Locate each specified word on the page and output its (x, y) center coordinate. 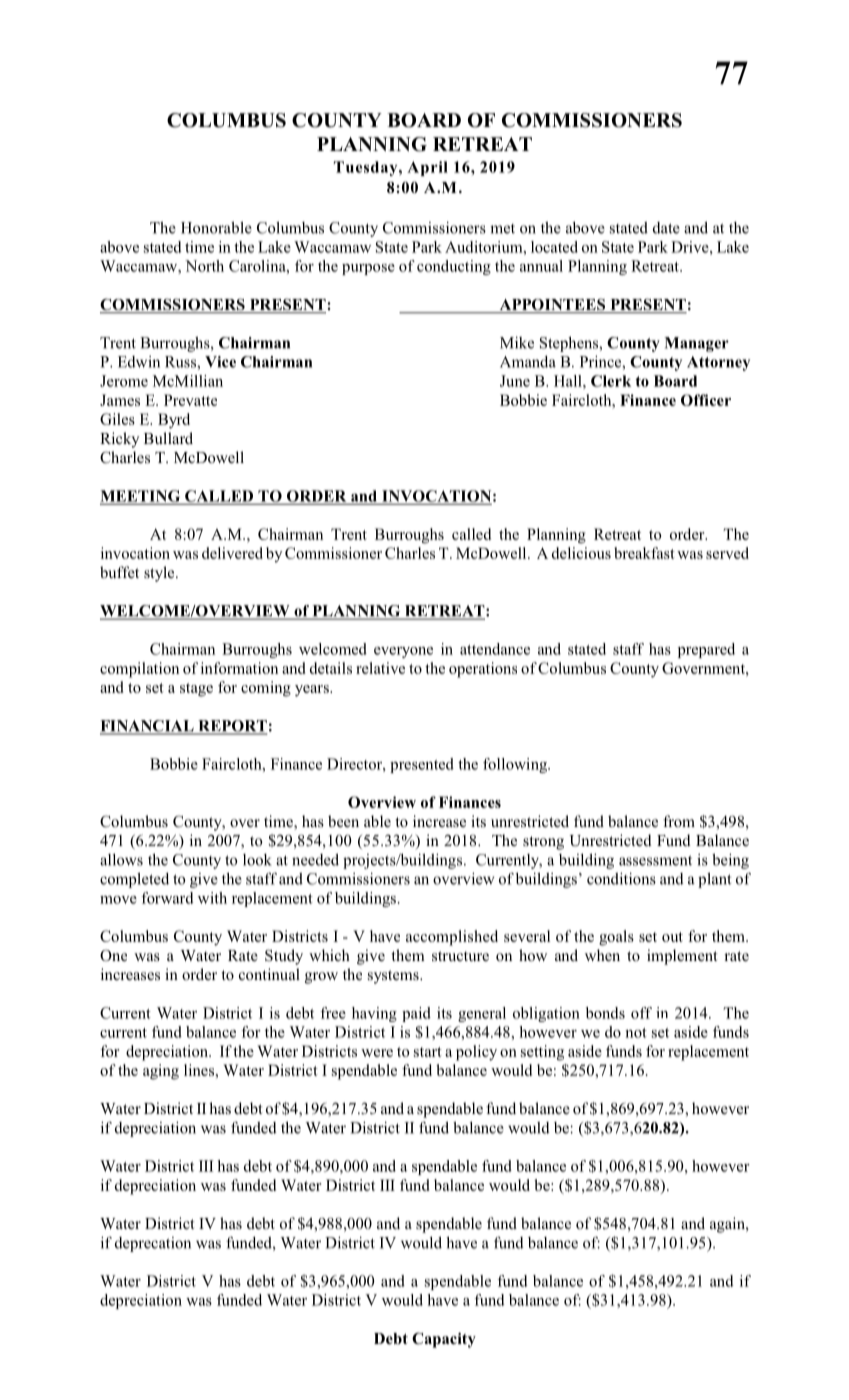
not (636, 1033)
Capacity (444, 1340)
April (427, 168)
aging (161, 1072)
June (515, 381)
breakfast (644, 553)
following (516, 765)
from (679, 821)
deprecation (153, 1244)
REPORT (231, 727)
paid (416, 1014)
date (666, 228)
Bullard (168, 438)
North (204, 266)
